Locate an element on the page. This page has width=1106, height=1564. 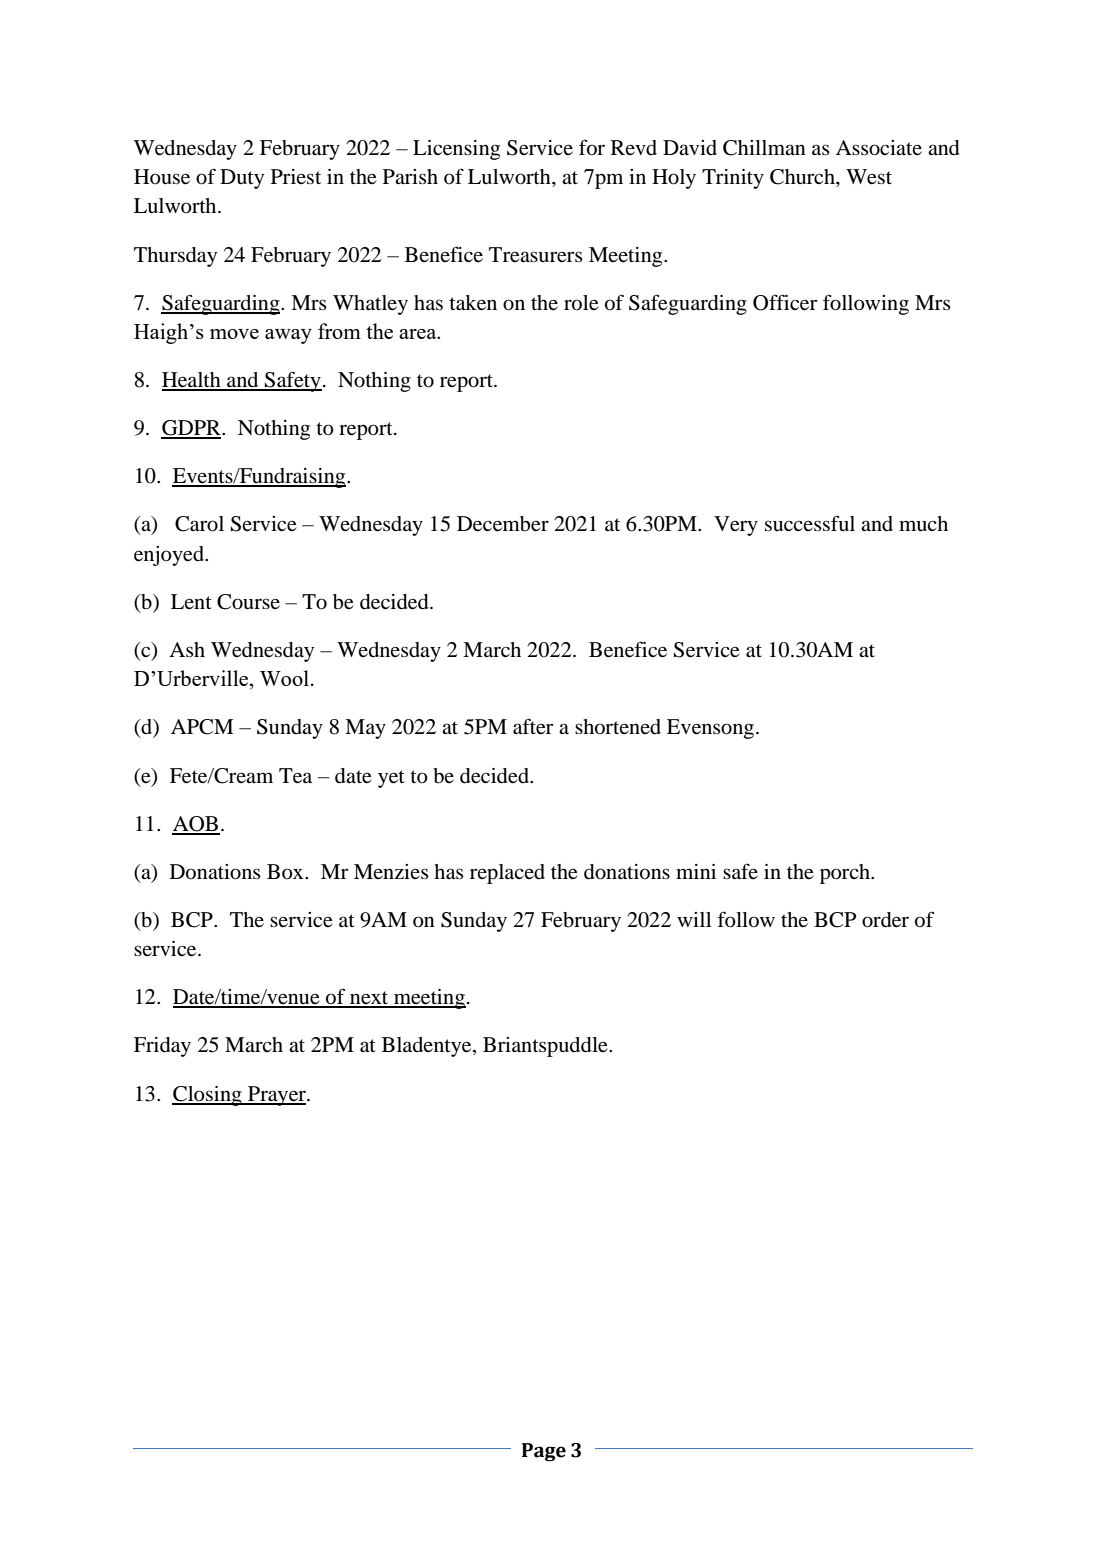
Tea is located at coordinates (295, 776).
